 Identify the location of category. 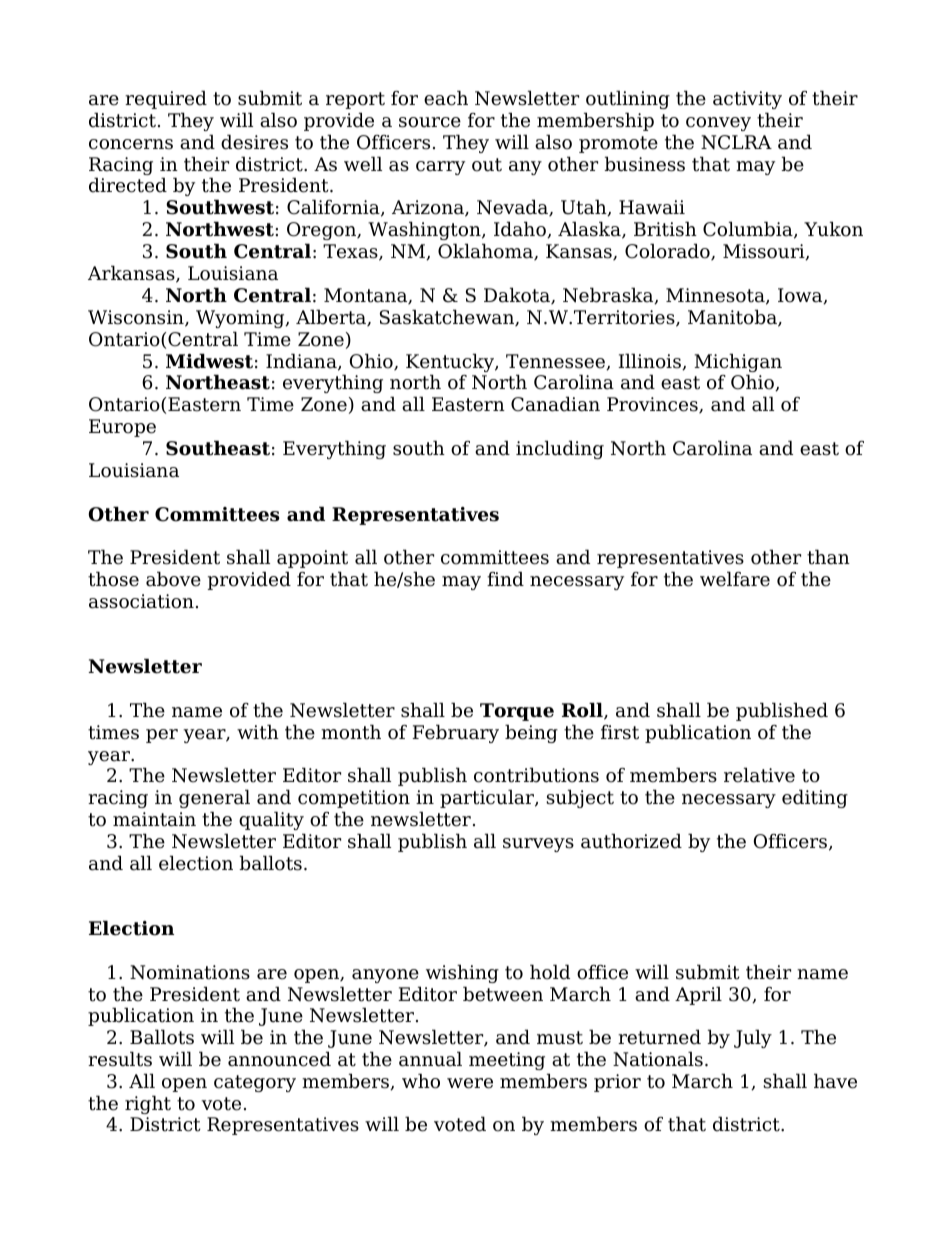
(255, 1083).
